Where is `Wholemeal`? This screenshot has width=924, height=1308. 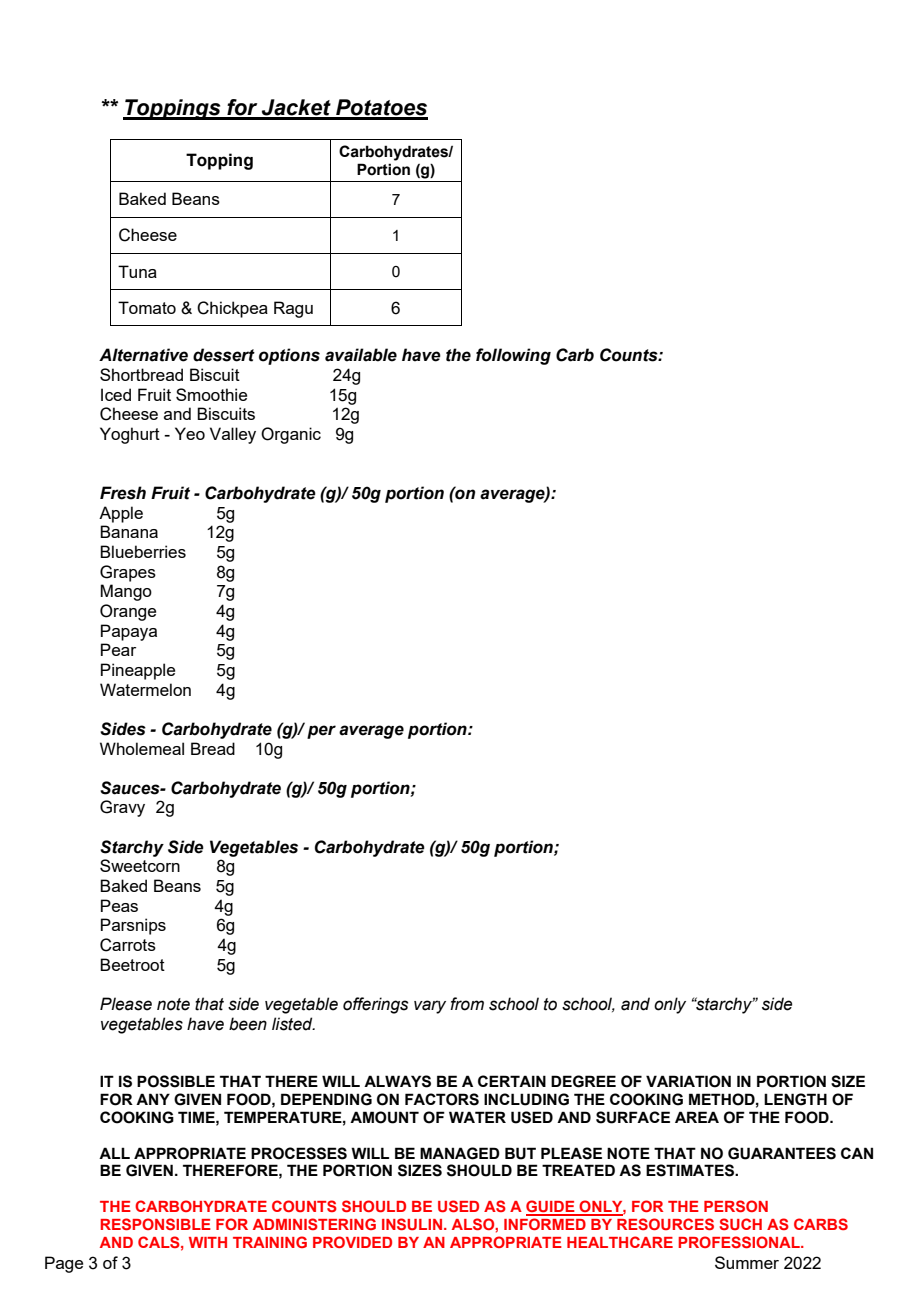
Wholemeal is located at coordinates (142, 748).
